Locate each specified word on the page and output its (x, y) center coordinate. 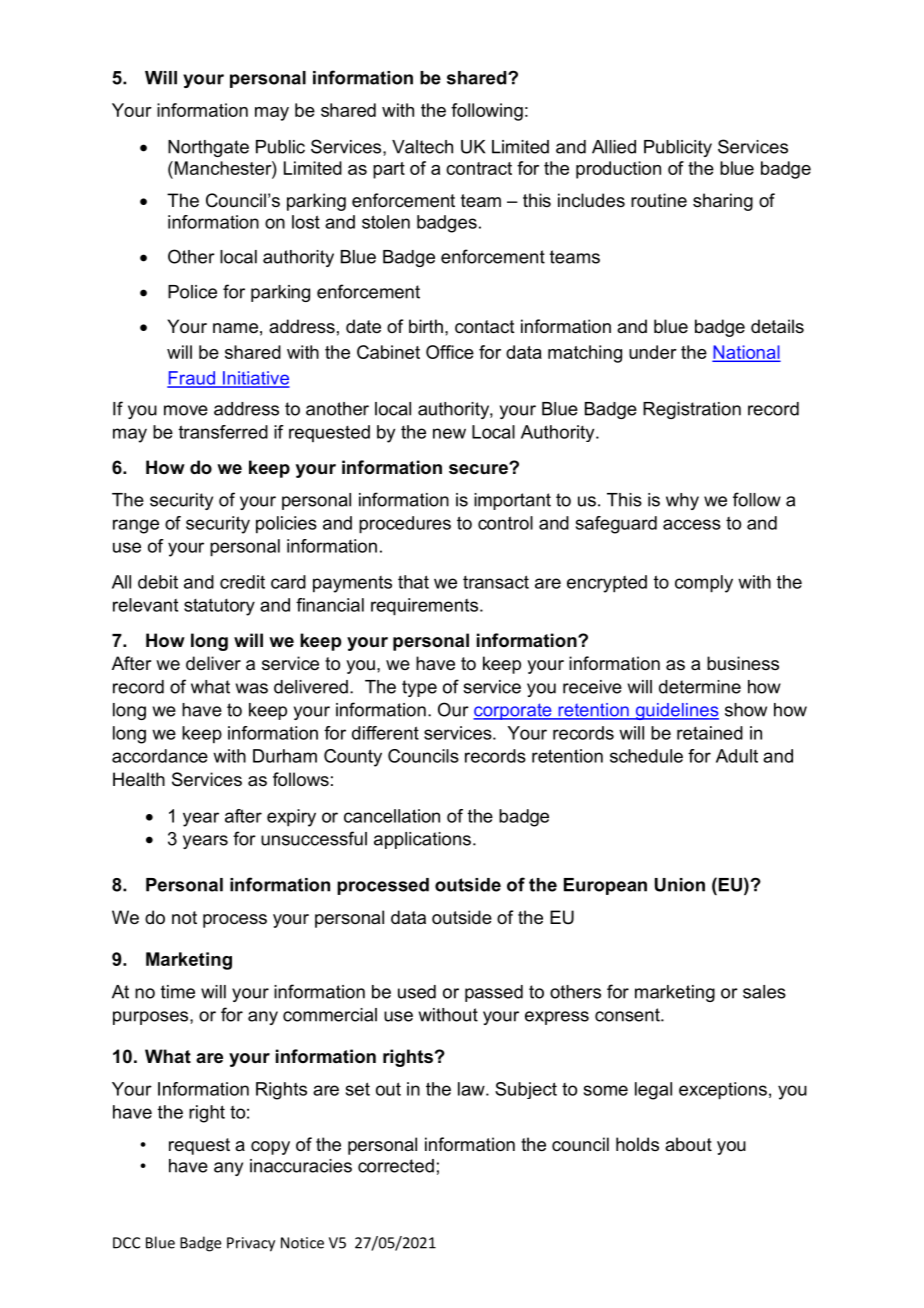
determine (700, 687)
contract (479, 168)
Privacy (251, 1244)
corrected (396, 1166)
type (419, 688)
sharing (723, 202)
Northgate (208, 148)
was (252, 688)
